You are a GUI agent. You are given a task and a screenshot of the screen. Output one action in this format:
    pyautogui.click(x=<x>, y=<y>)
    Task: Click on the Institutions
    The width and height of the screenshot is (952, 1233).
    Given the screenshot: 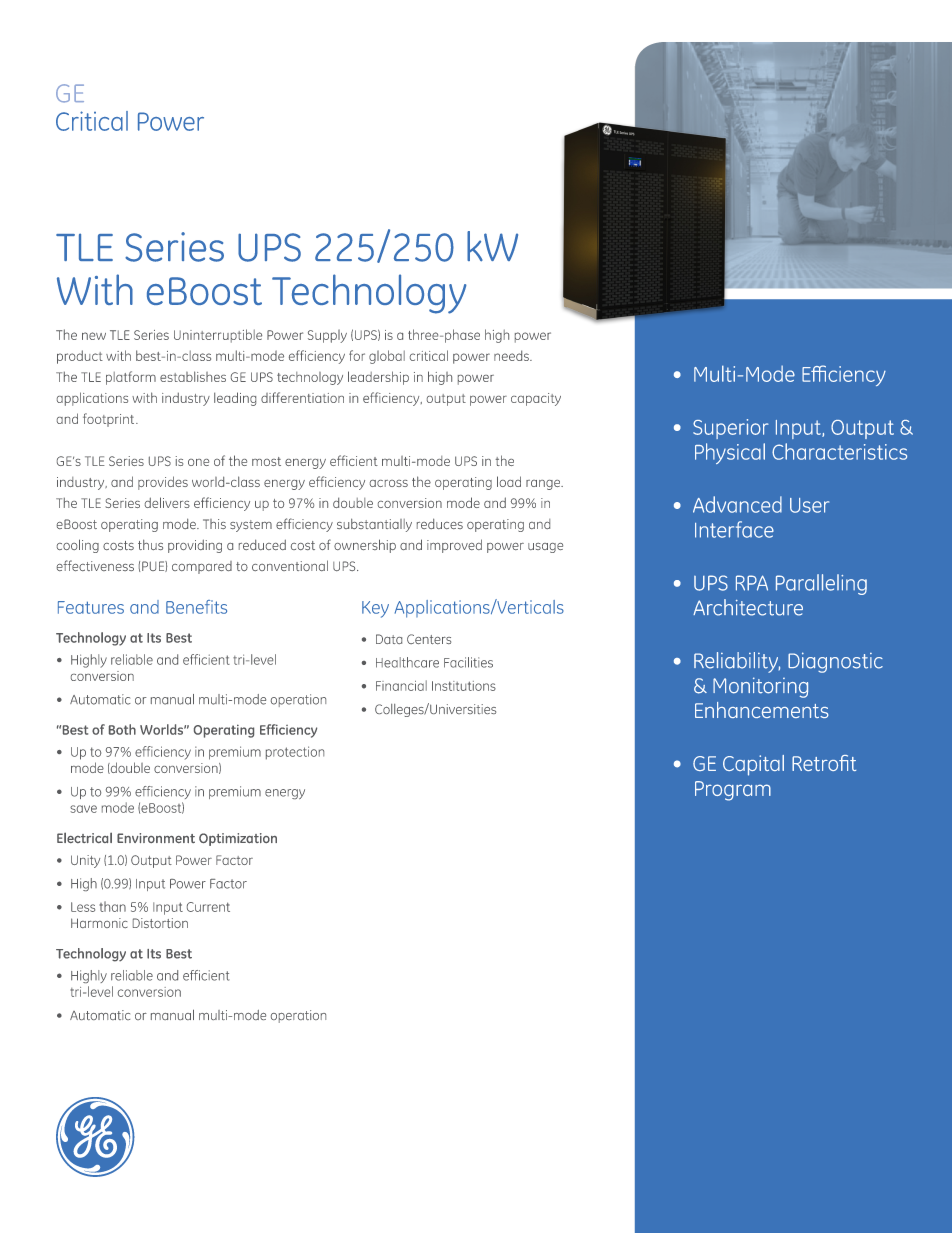 What is the action you would take?
    pyautogui.click(x=464, y=686)
